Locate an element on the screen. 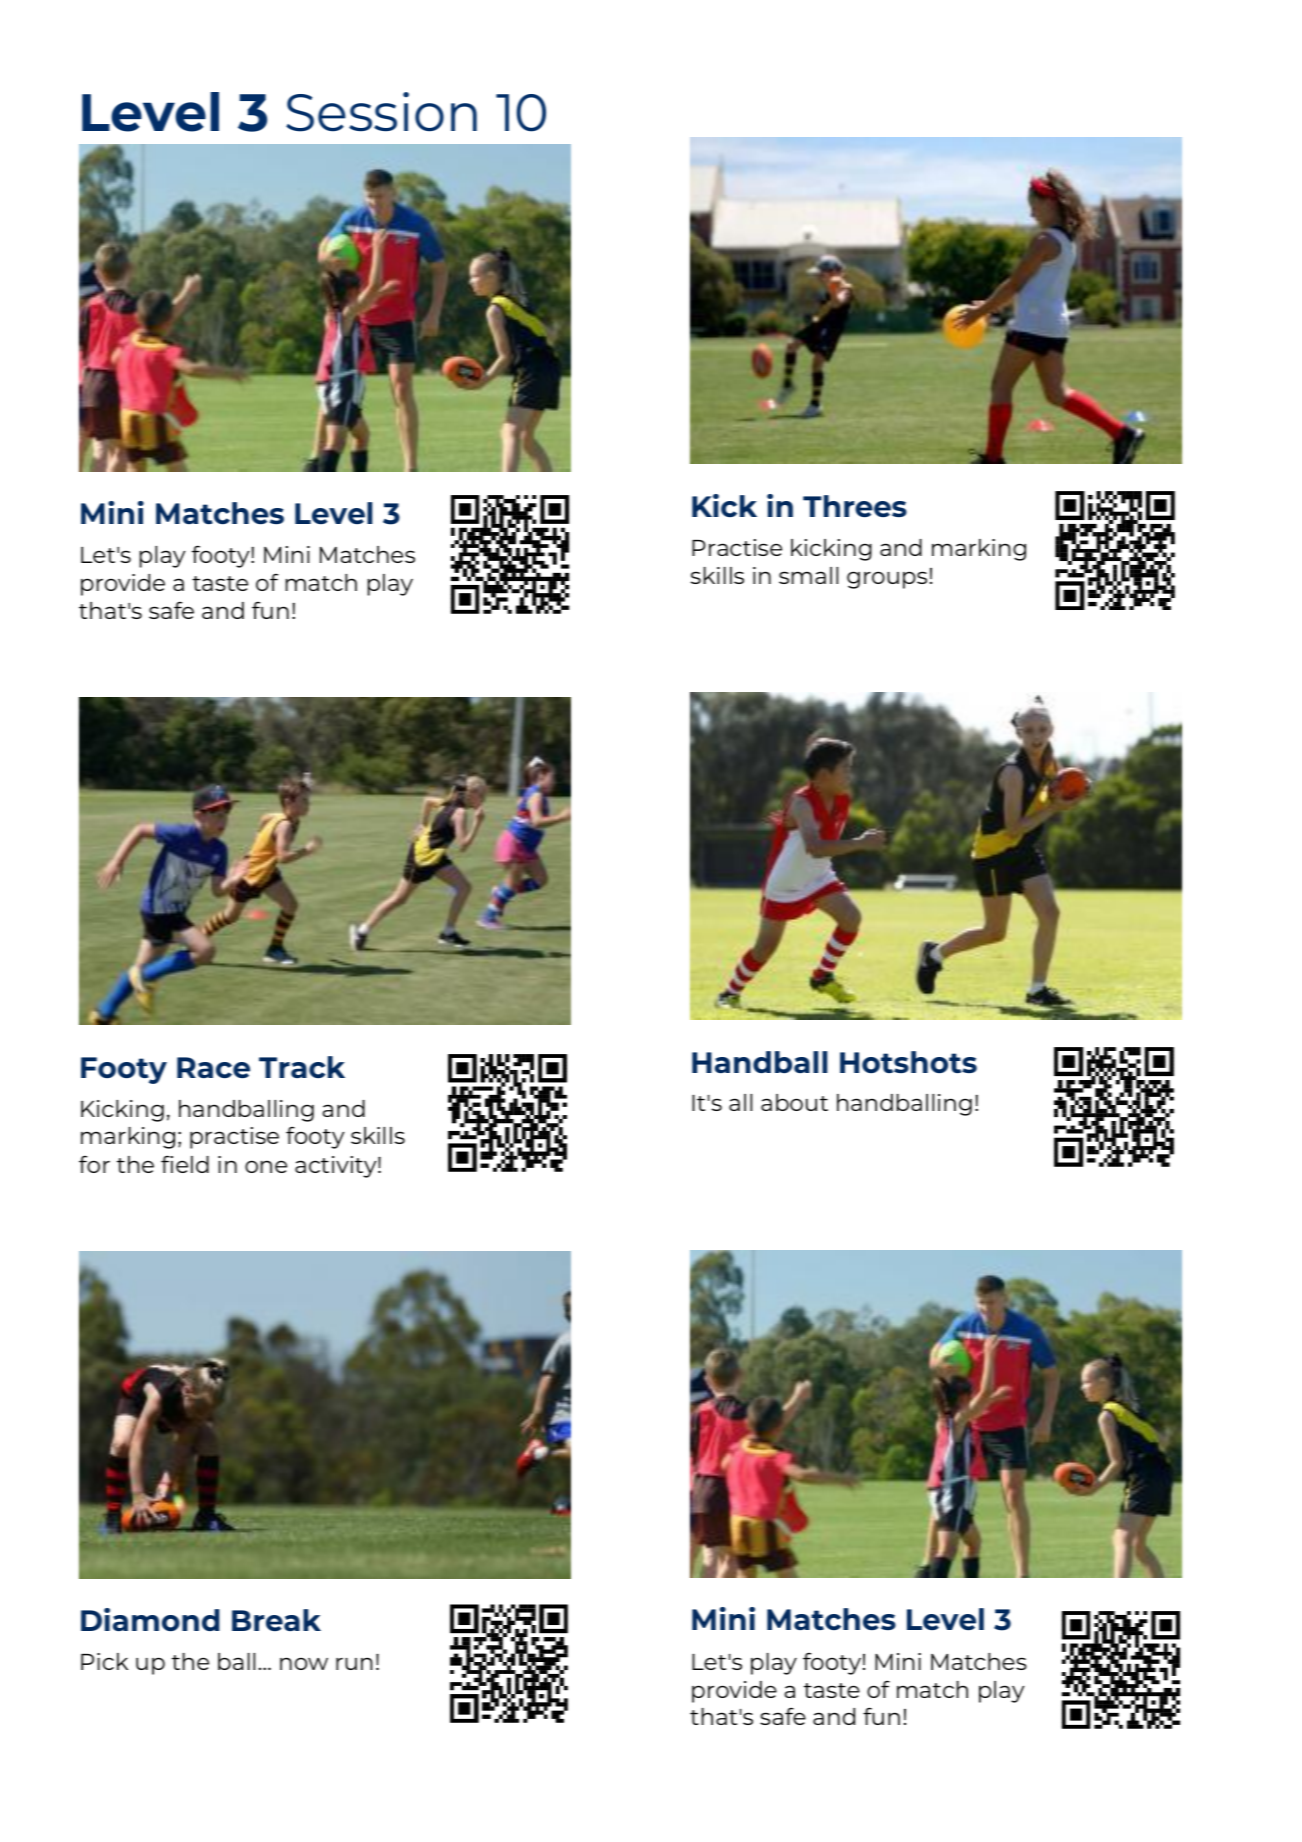 The image size is (1302, 1842). small is located at coordinates (808, 575).
